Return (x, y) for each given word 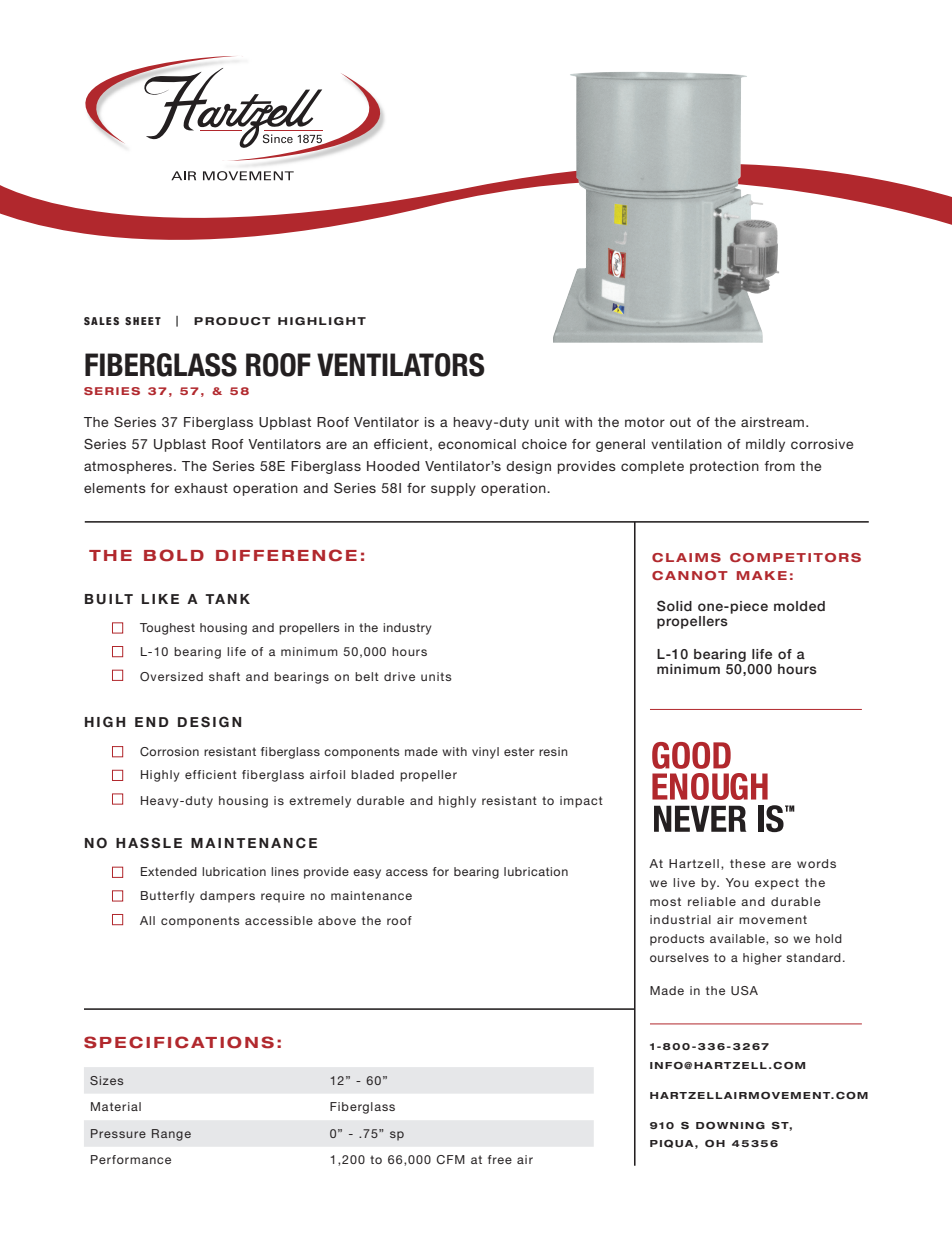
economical (477, 444)
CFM (450, 1159)
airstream (774, 422)
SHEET (143, 321)
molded (799, 606)
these (748, 863)
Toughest (167, 629)
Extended (169, 871)
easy (367, 874)
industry (407, 629)
